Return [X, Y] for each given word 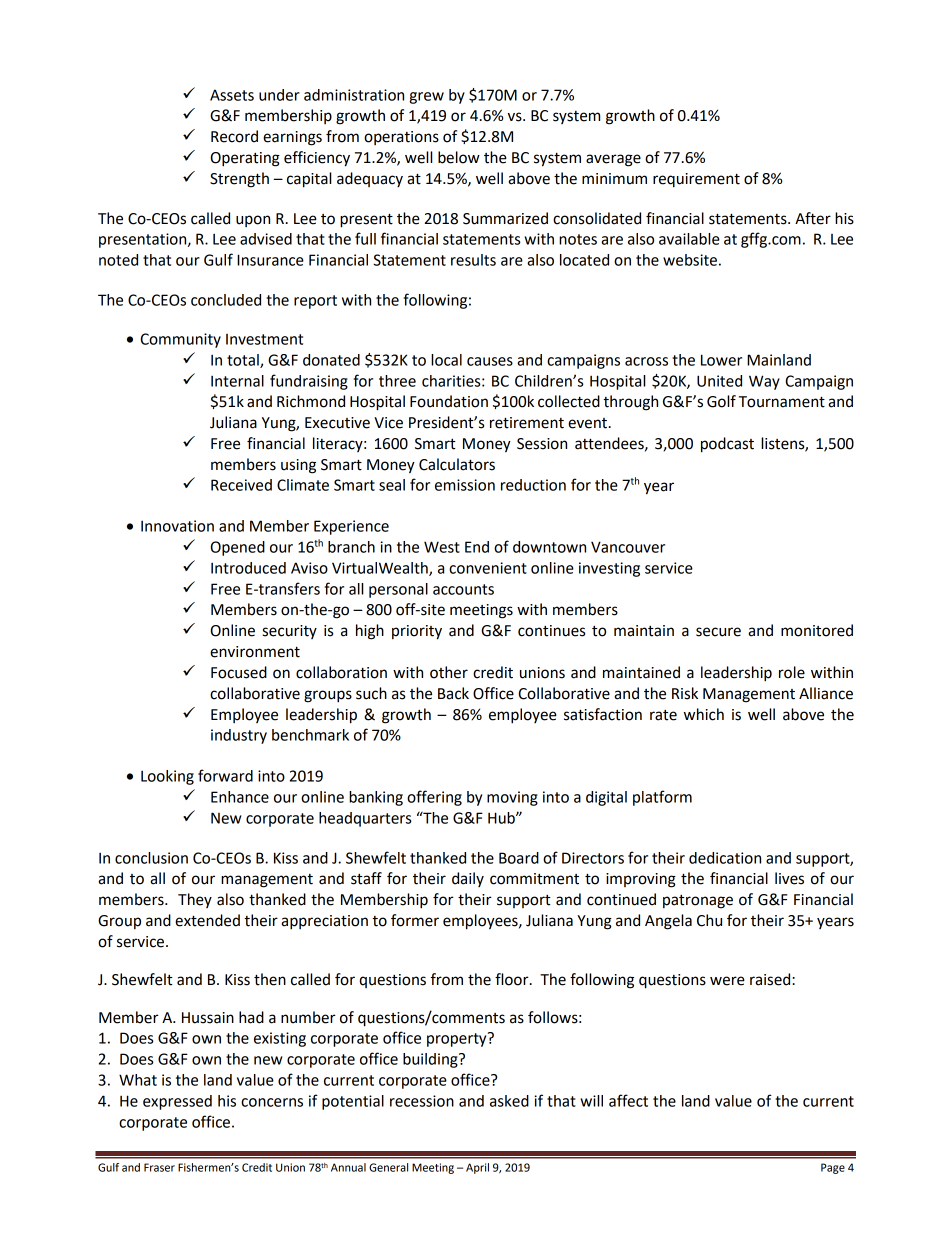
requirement [696, 180]
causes [490, 361]
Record [234, 136]
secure [718, 632]
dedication [725, 858]
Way [764, 382]
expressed [177, 1102]
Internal [237, 381]
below [459, 157]
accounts [463, 589]
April [477, 1168]
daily [468, 879]
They [195, 900]
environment [255, 652]
